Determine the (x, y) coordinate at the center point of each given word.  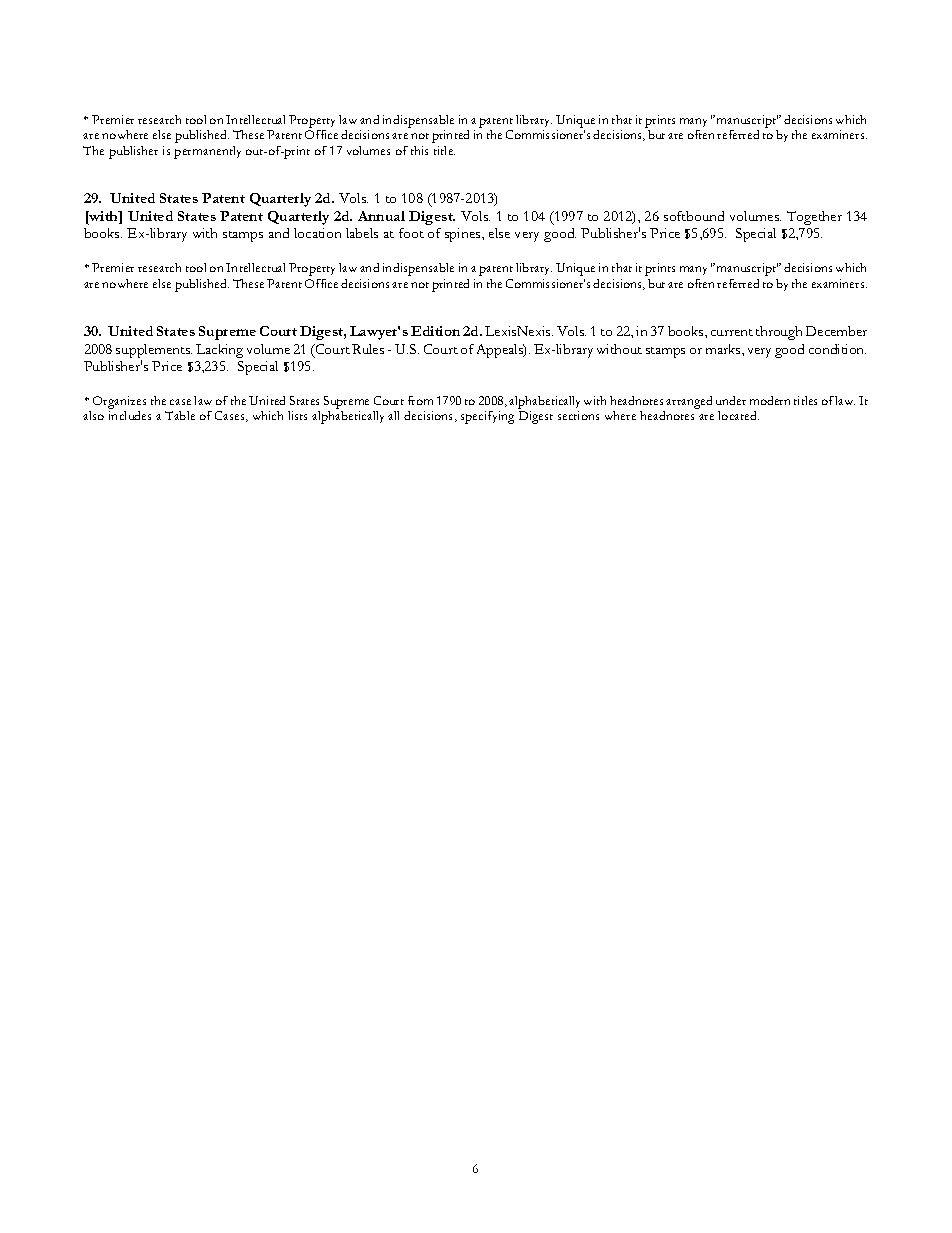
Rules (368, 349)
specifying (487, 417)
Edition (435, 331)
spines (464, 235)
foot (411, 233)
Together (814, 218)
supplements (154, 351)
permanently (207, 152)
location (317, 233)
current (732, 332)
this (419, 150)
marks (724, 349)
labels (362, 233)
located (738, 415)
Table (180, 415)
